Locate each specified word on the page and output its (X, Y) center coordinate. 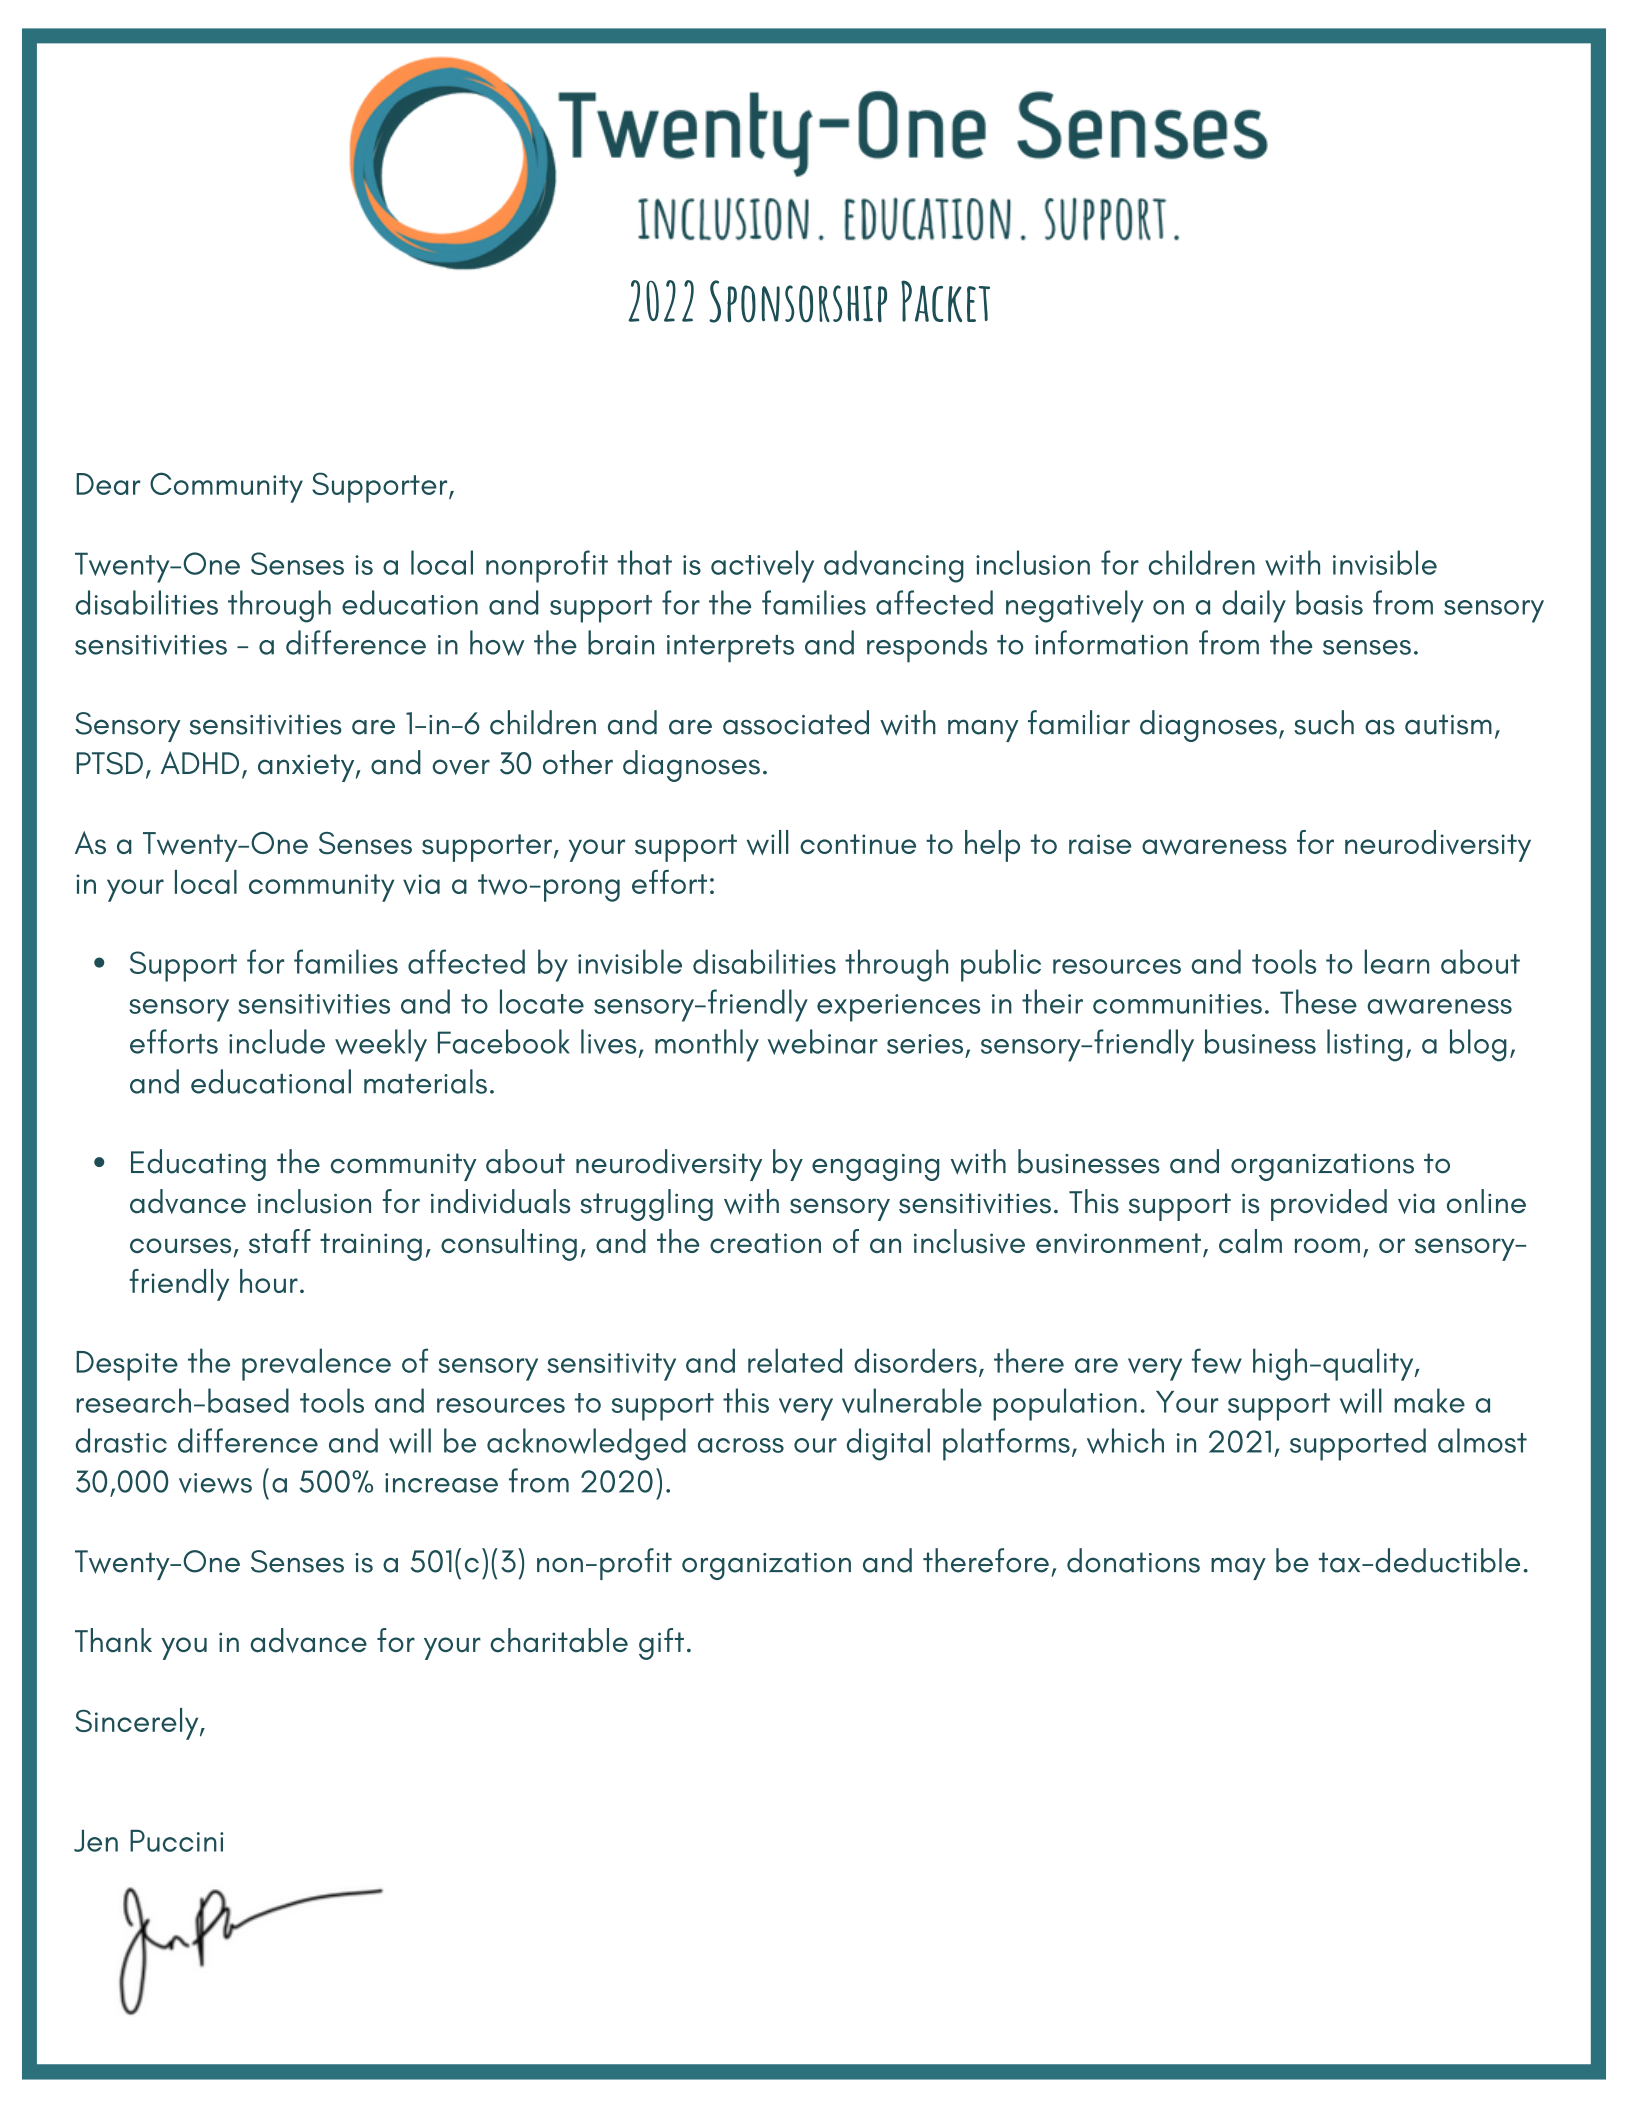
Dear (108, 484)
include (277, 1041)
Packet (945, 301)
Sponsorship (798, 301)
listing (1365, 1045)
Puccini (176, 1841)
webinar (823, 1042)
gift (661, 1644)
